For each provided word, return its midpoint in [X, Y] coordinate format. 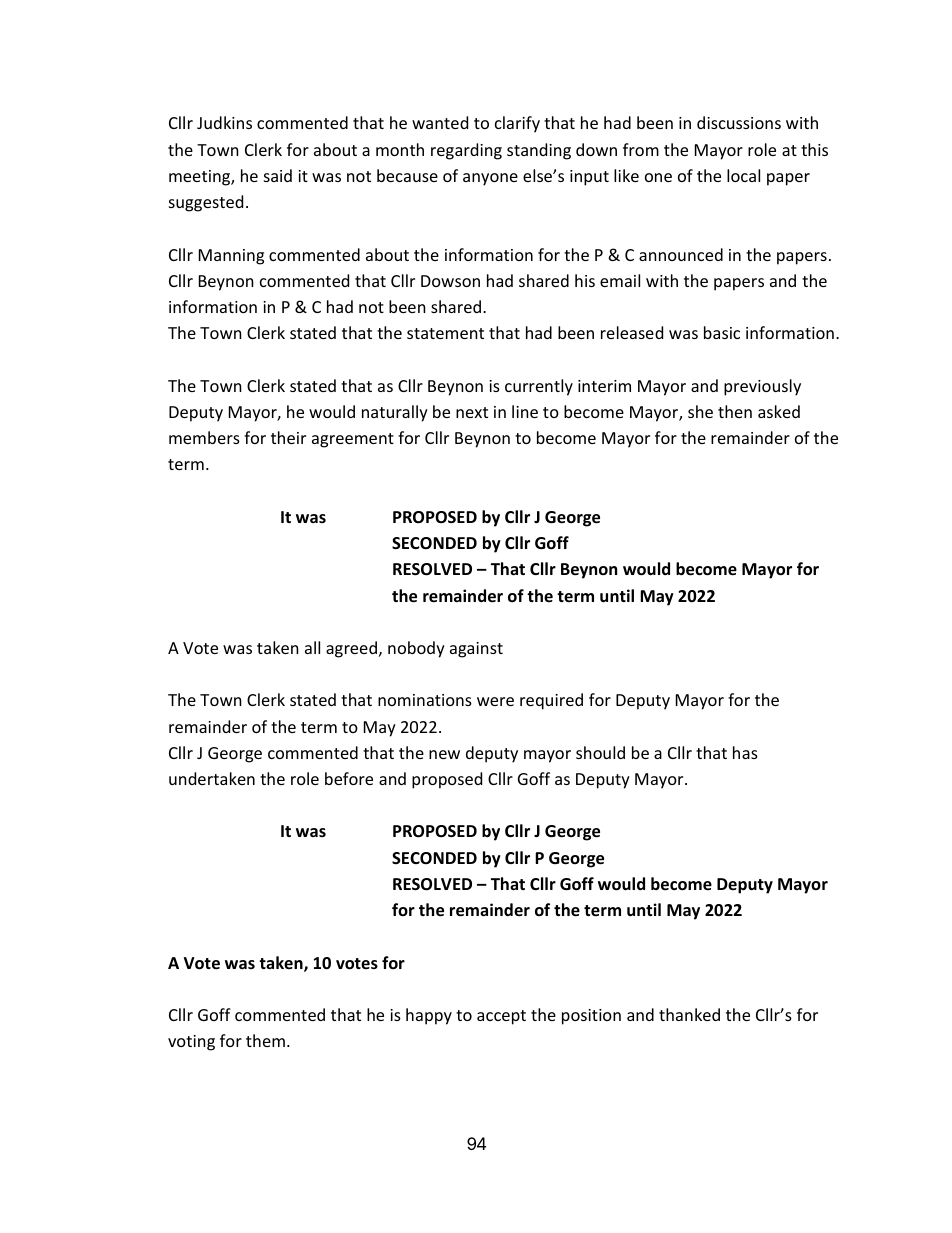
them [265, 1040]
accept [501, 1017]
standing [539, 151]
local [743, 175]
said [278, 175]
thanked [689, 1014]
